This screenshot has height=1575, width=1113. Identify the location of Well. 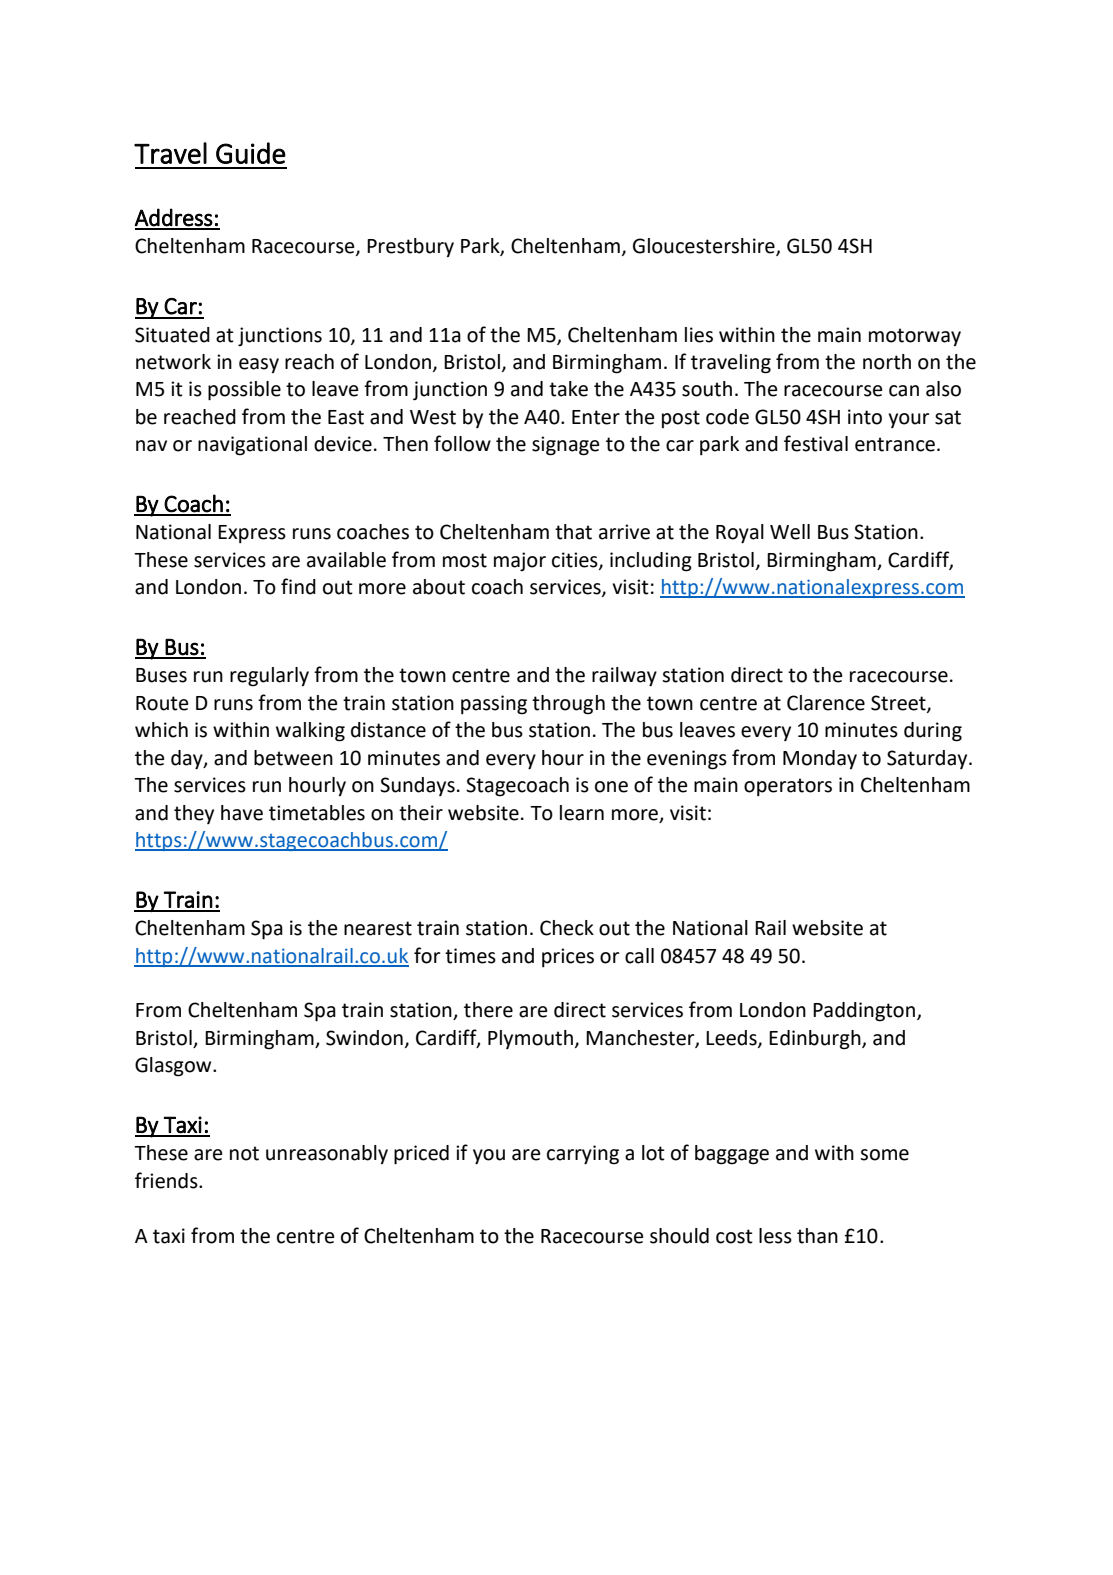
(790, 532).
